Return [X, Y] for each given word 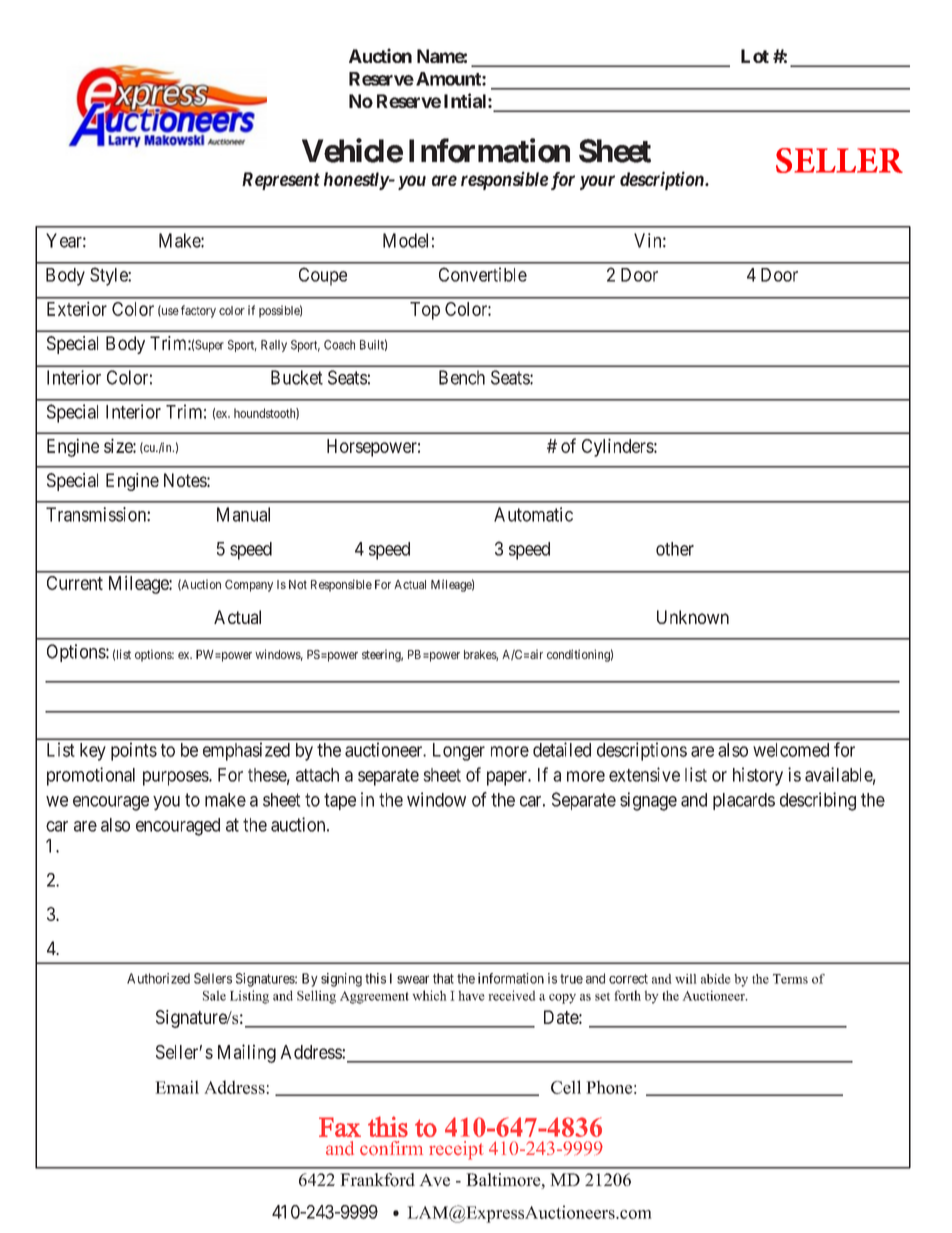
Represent [281, 181]
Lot [755, 56]
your [597, 182]
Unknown [693, 617]
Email [177, 1087]
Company [249, 586]
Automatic [533, 514]
